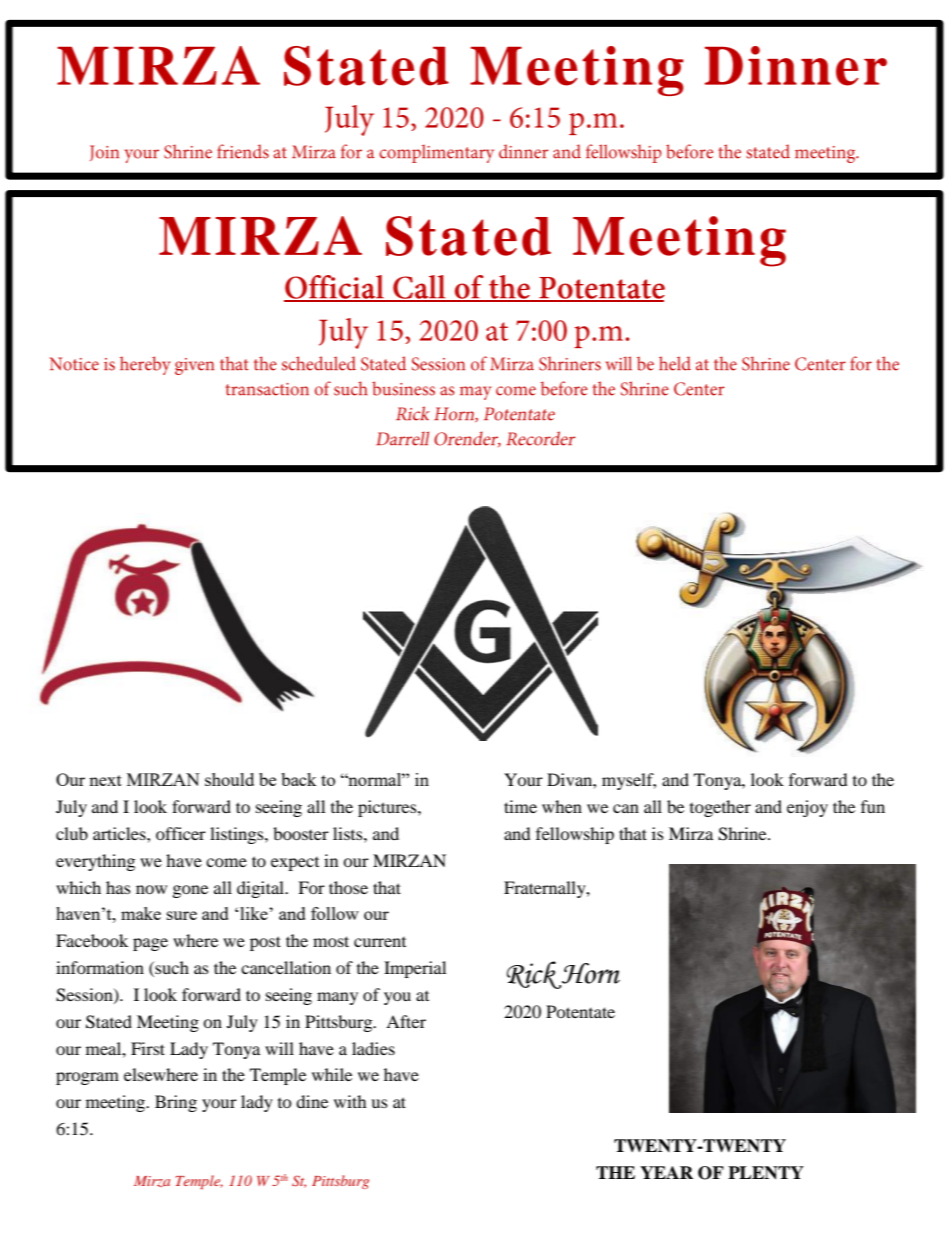  What do you see at coordinates (151, 889) in the image?
I see `now` at bounding box center [151, 889].
